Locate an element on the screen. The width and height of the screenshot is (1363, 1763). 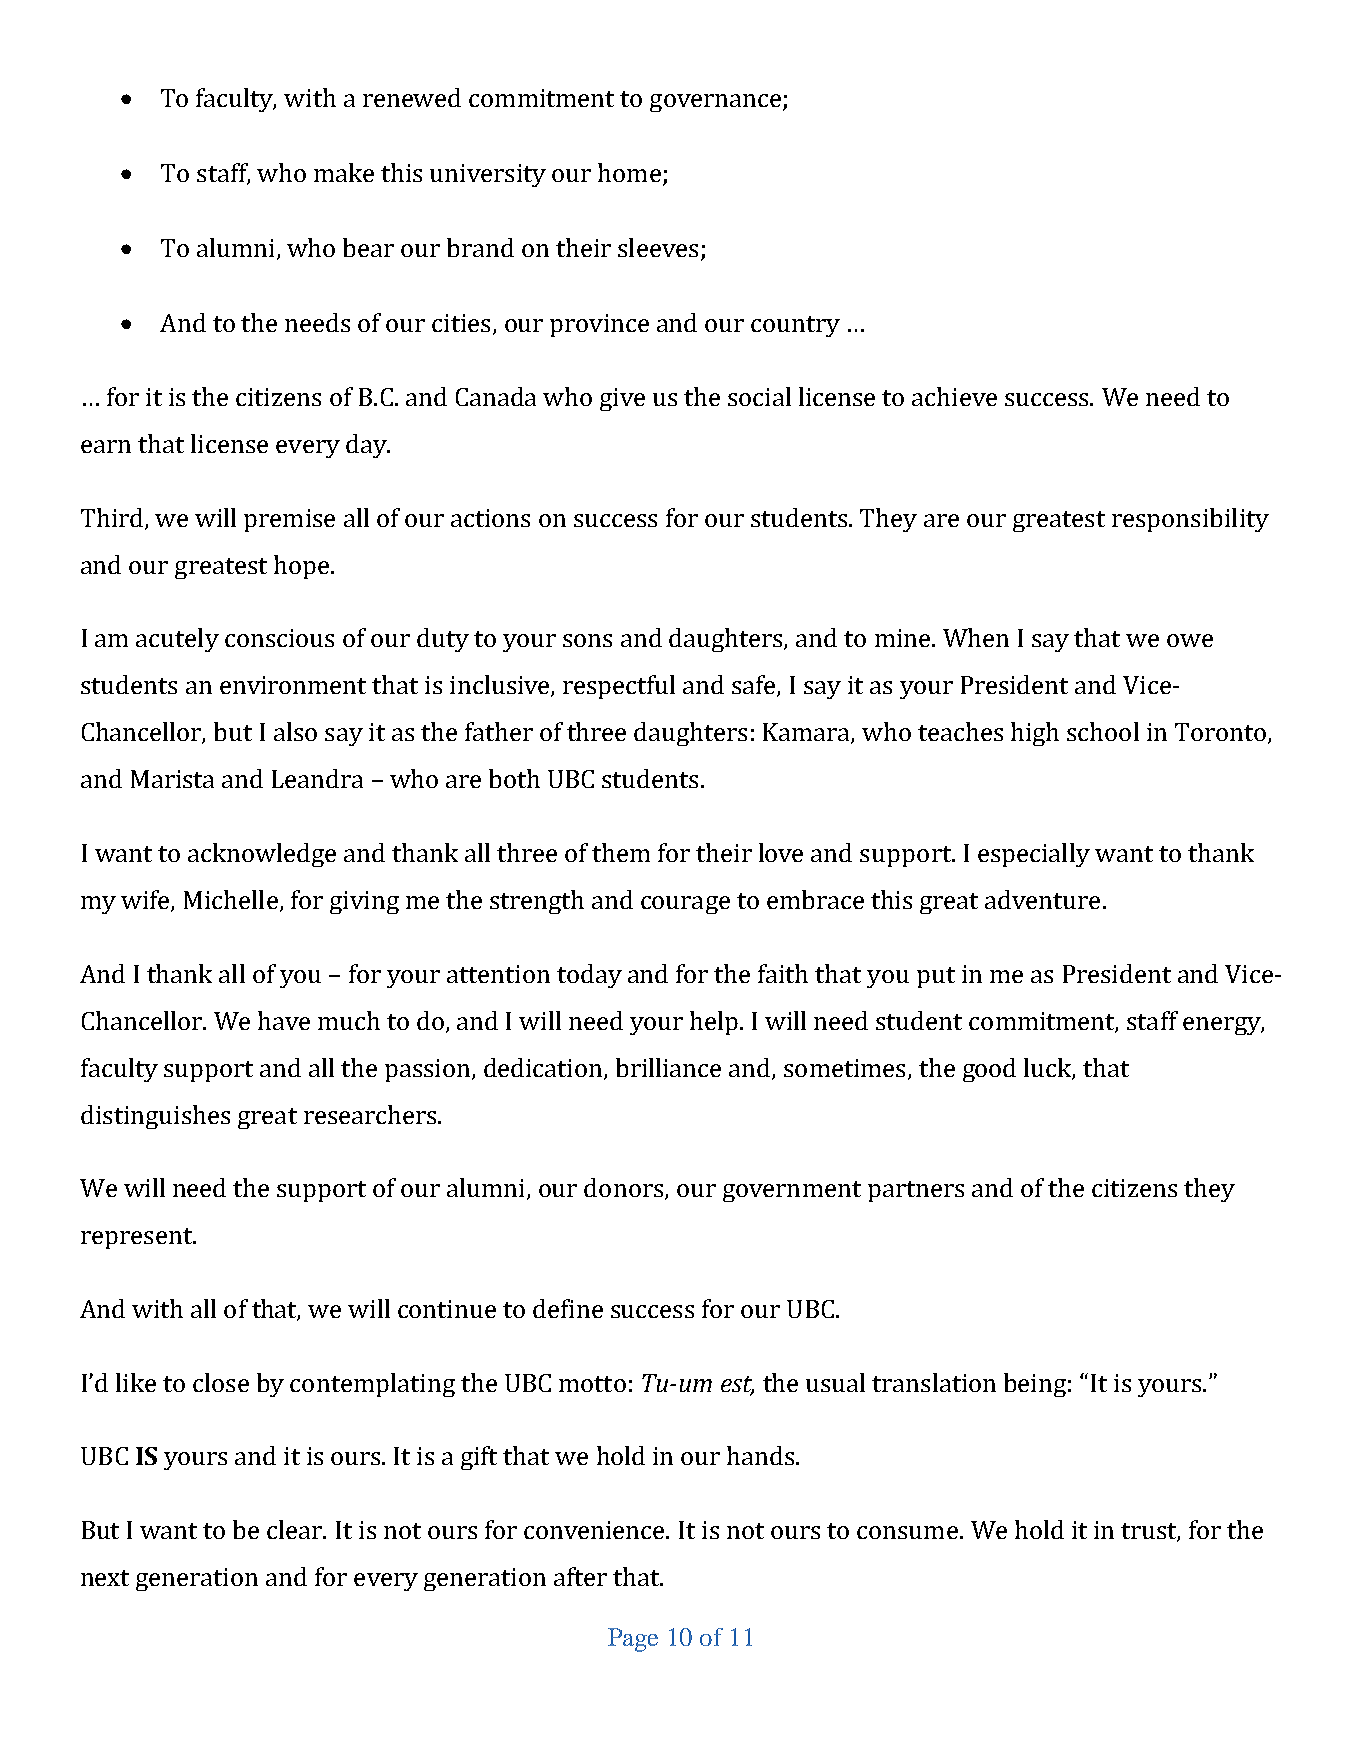
home is located at coordinates (629, 172).
